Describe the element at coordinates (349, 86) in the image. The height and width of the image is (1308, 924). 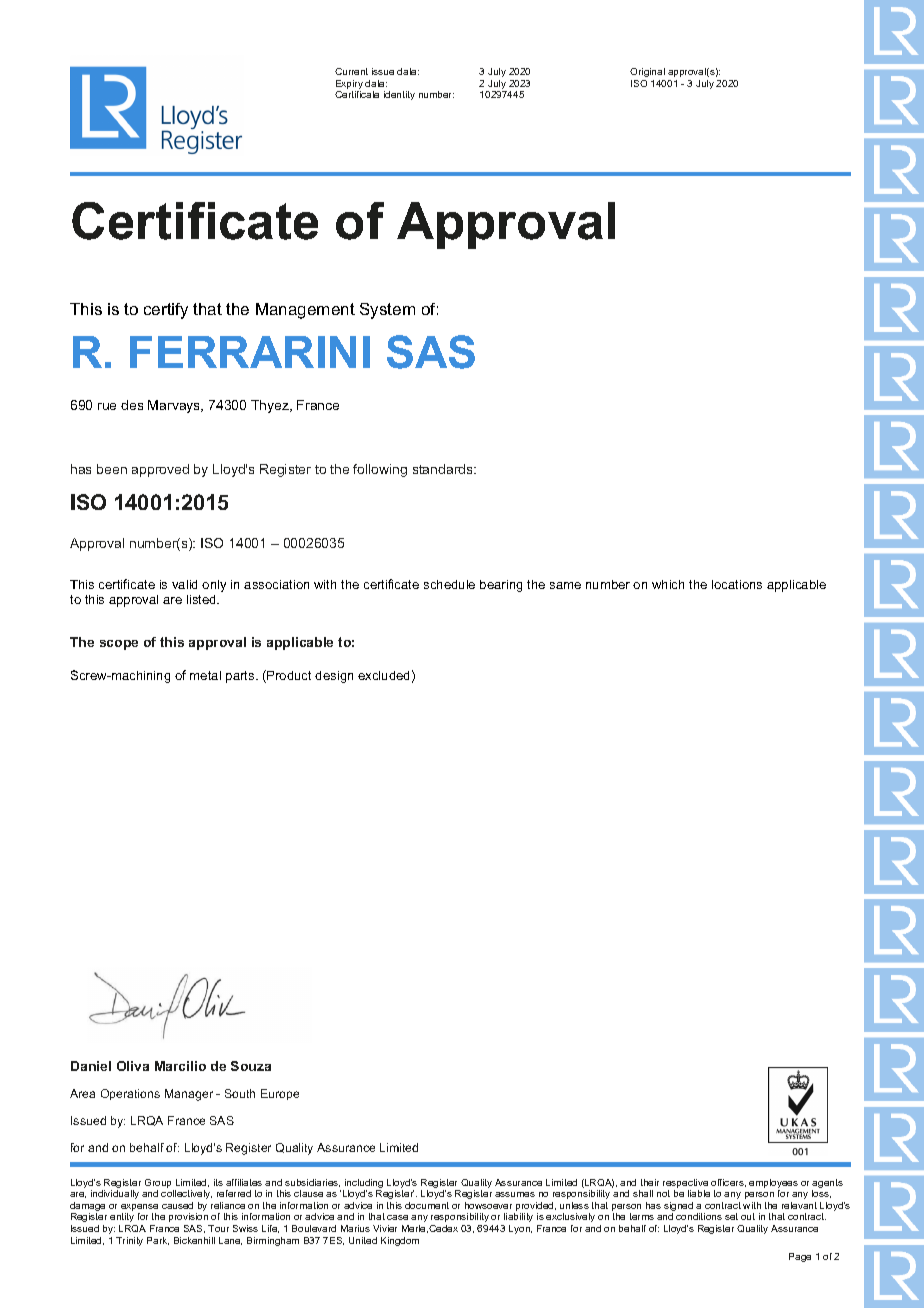
I see `Expiry` at that location.
